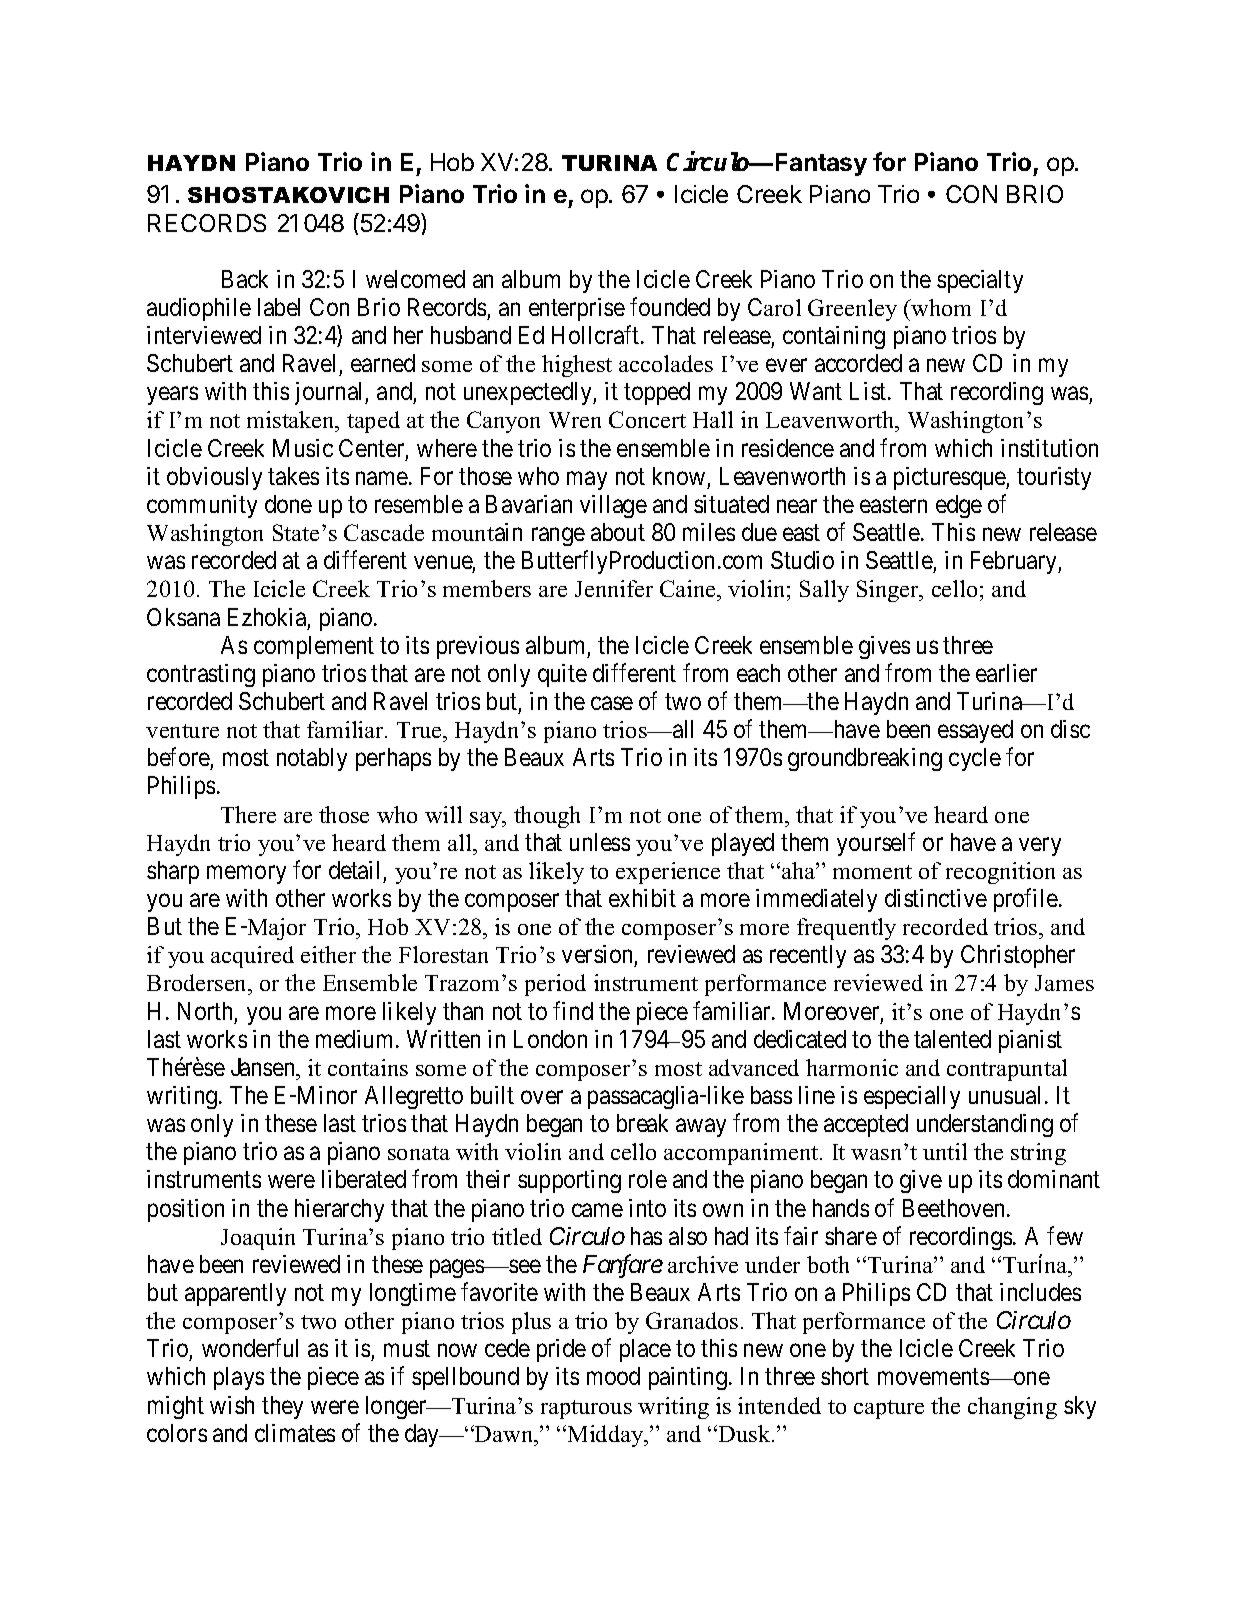 This screenshot has height=1615, width=1248. I want to click on label, so click(279, 307).
